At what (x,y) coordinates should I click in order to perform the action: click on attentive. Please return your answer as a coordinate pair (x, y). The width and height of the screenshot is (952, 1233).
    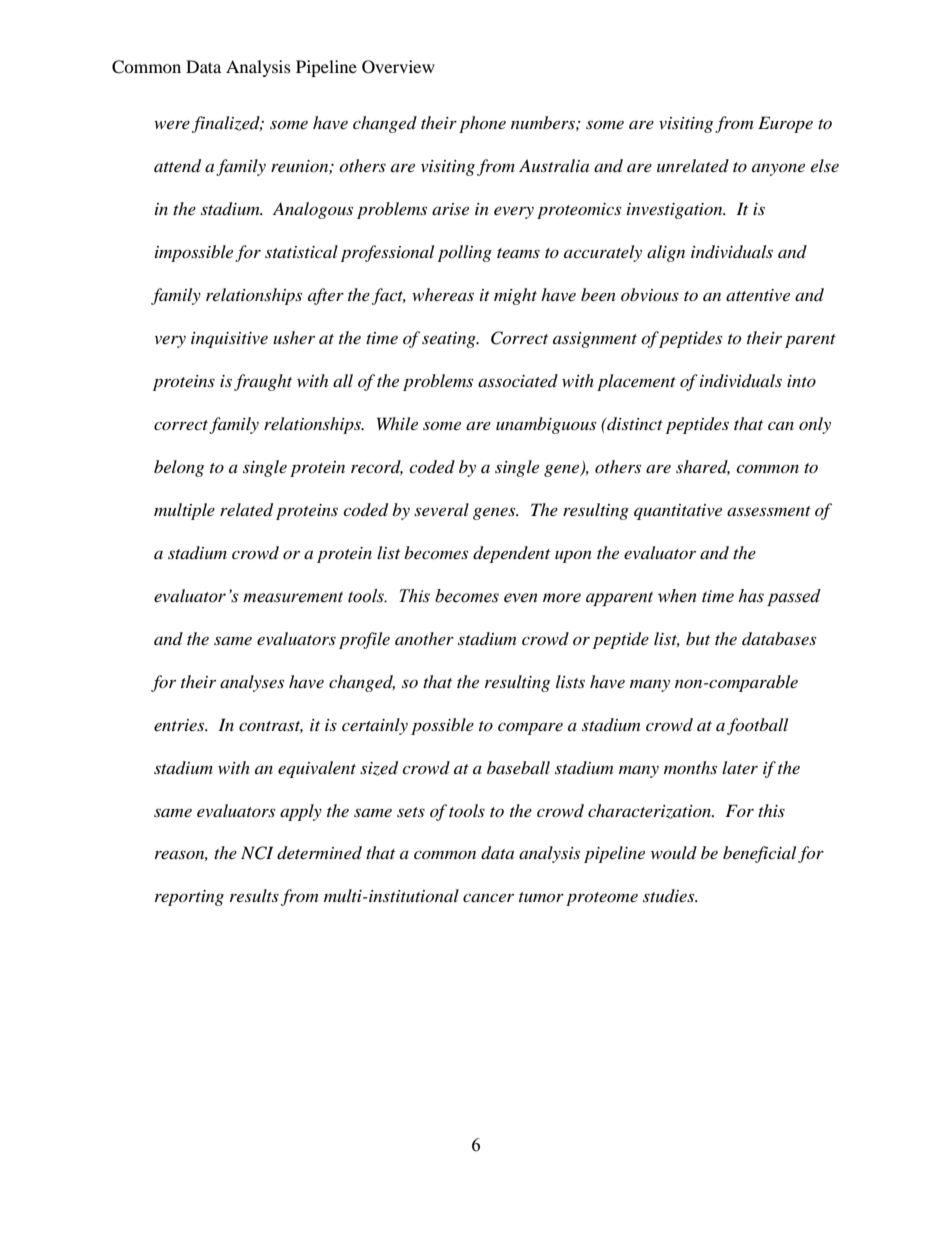
    Looking at the image, I should click on (758, 295).
